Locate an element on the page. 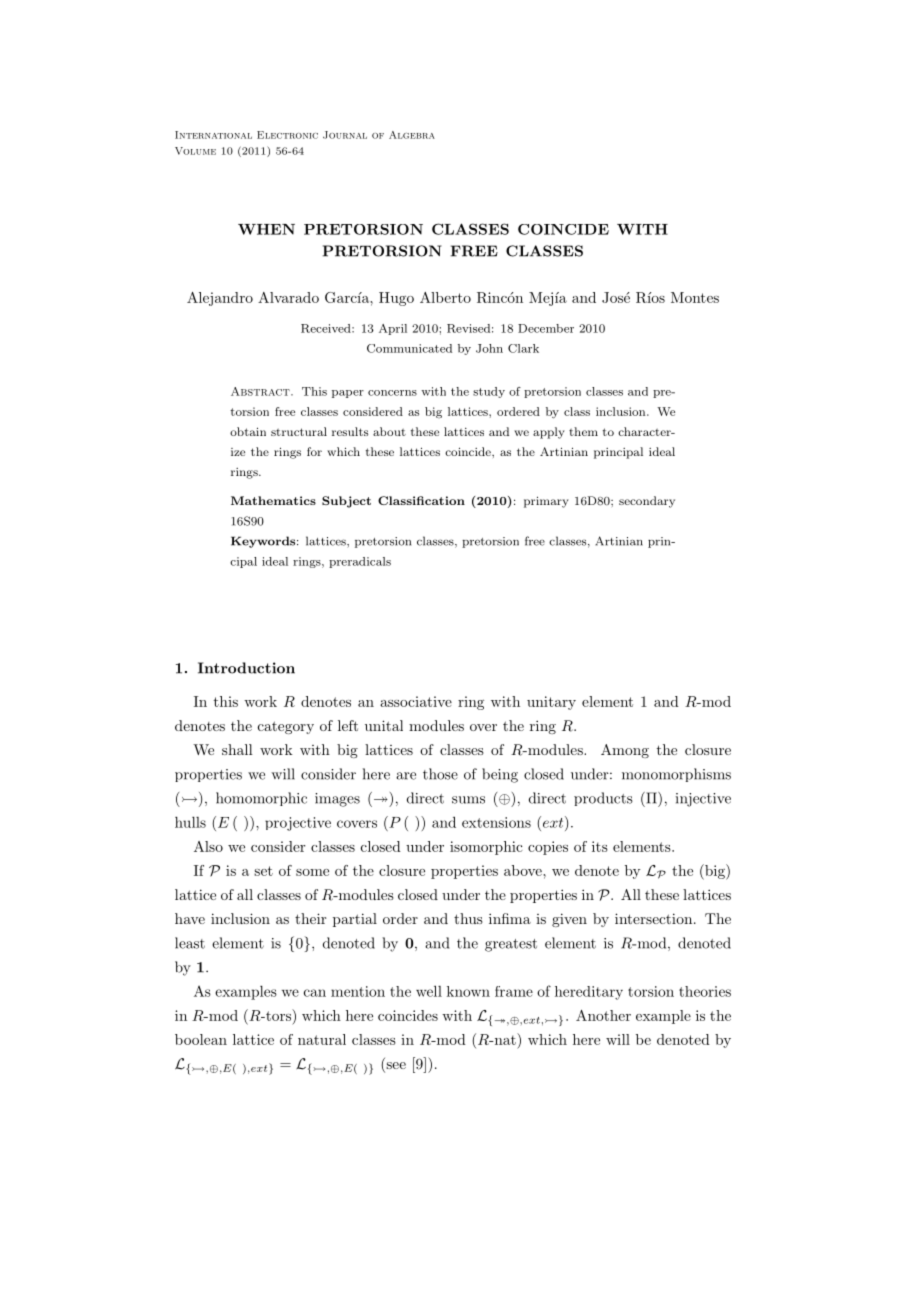 Image resolution: width=924 pixels, height=1308 pixels. Electronic is located at coordinates (287, 135).
